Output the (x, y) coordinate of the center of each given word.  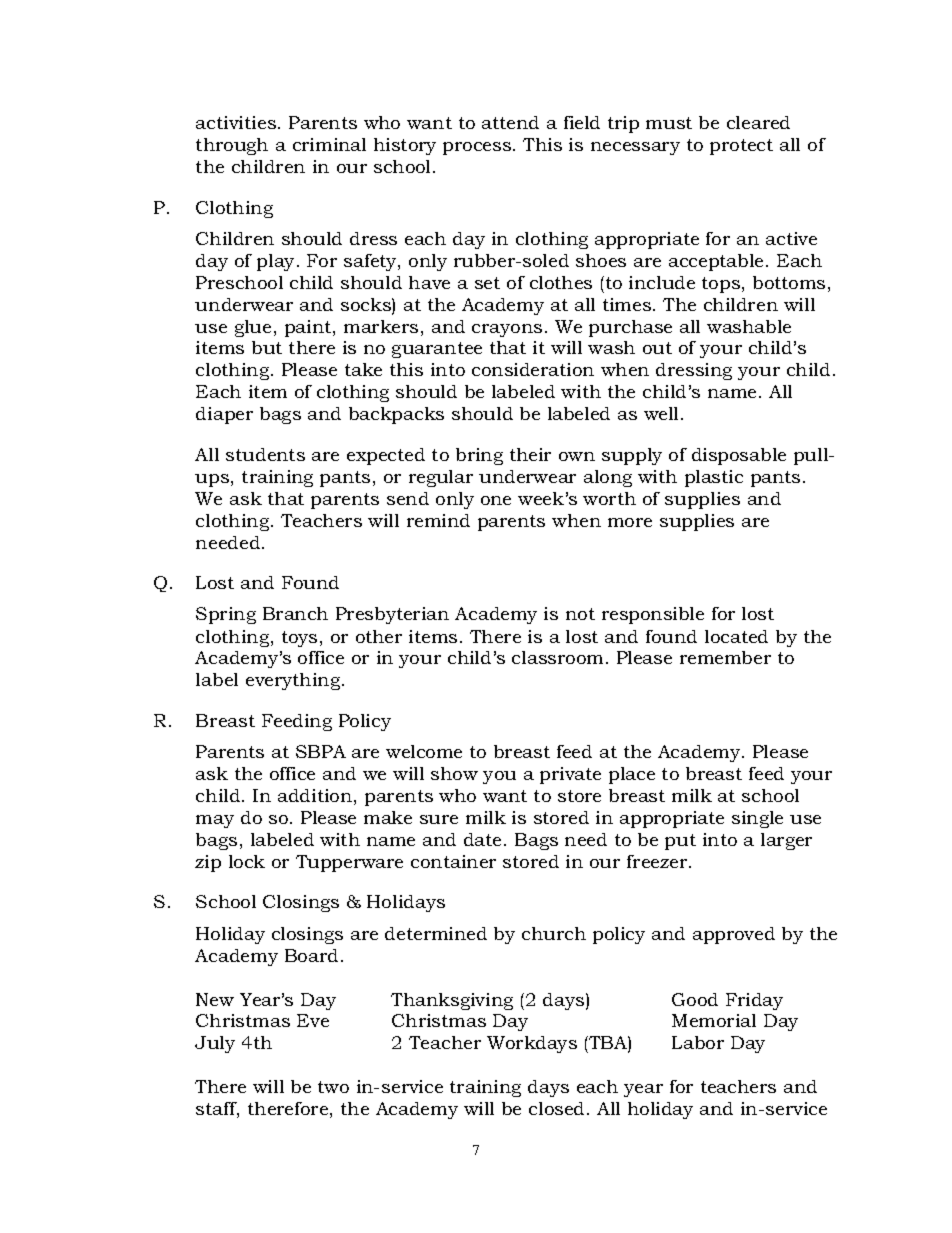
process (477, 148)
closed (556, 1108)
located (736, 636)
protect (741, 147)
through (232, 146)
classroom (557, 657)
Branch (295, 613)
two (333, 1087)
